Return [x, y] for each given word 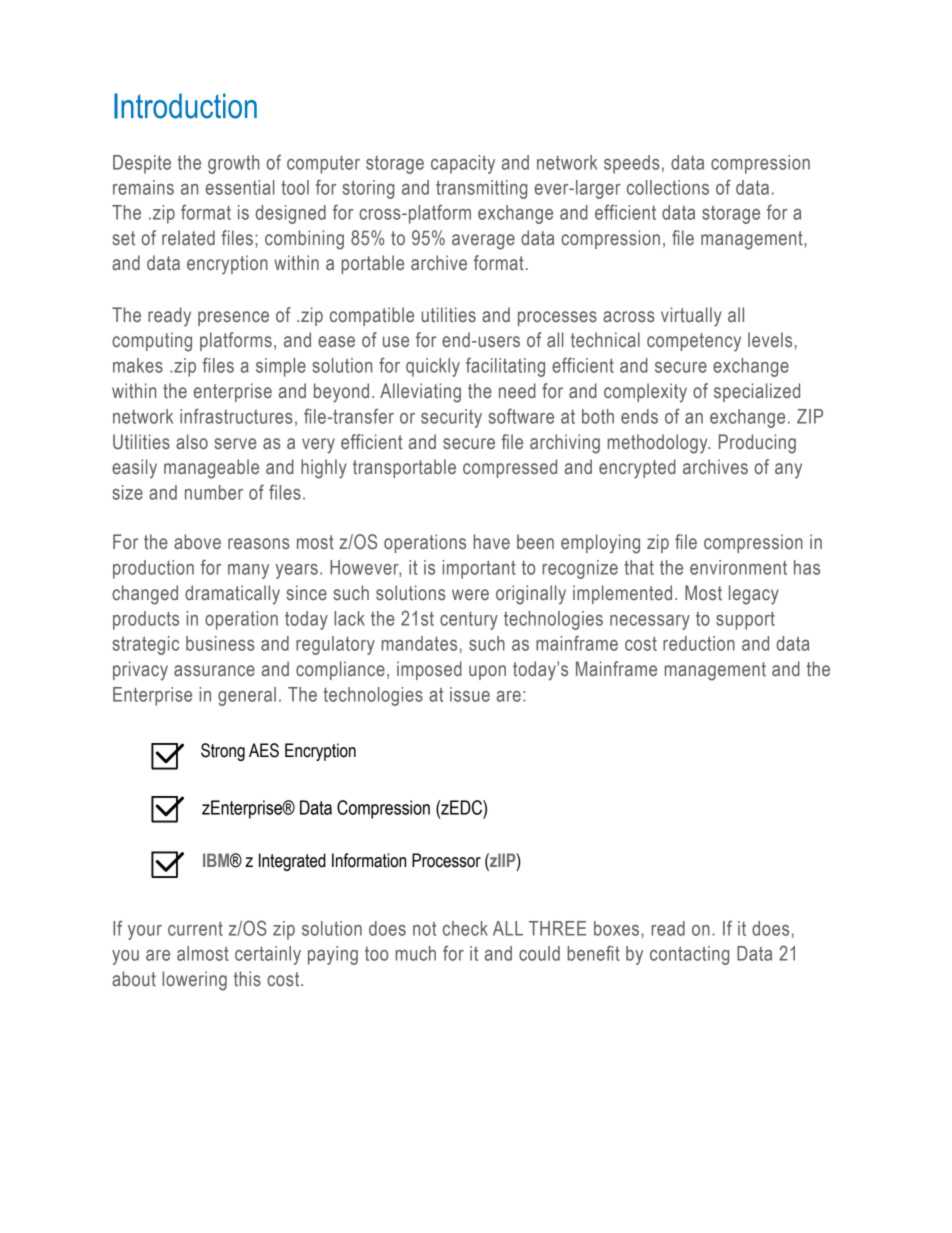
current [195, 928]
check [465, 928]
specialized [757, 392]
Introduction [185, 106]
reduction [699, 643]
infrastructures [236, 416]
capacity [463, 164]
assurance [214, 671]
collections [668, 187]
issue [470, 694]
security [451, 418]
